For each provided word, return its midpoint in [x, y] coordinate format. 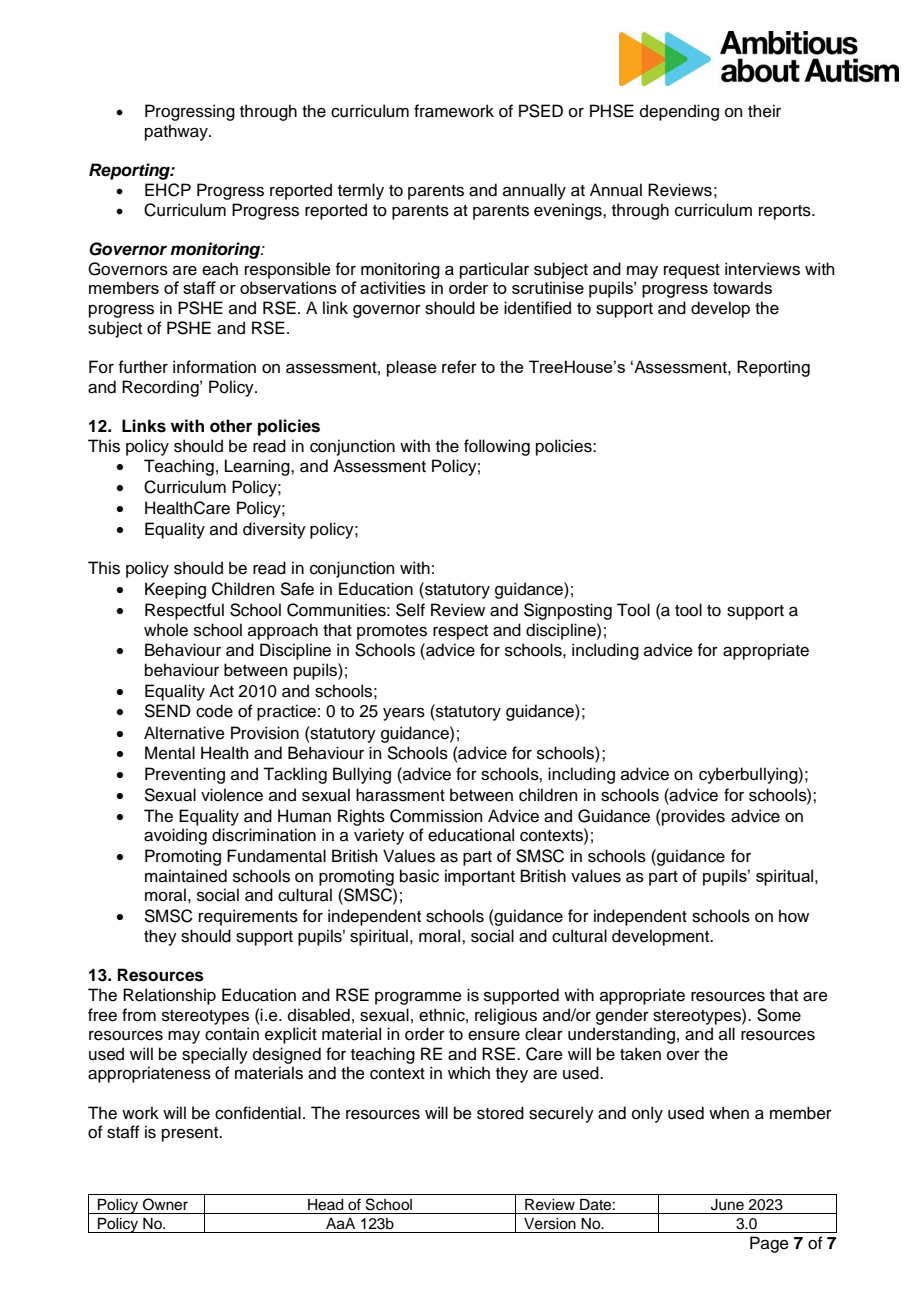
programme [418, 998]
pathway [177, 132]
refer [459, 367]
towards [742, 287]
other [231, 426]
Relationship [169, 996]
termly [361, 191]
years [404, 714]
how [794, 916]
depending [679, 112]
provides [692, 817]
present [191, 1134]
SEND [168, 711]
